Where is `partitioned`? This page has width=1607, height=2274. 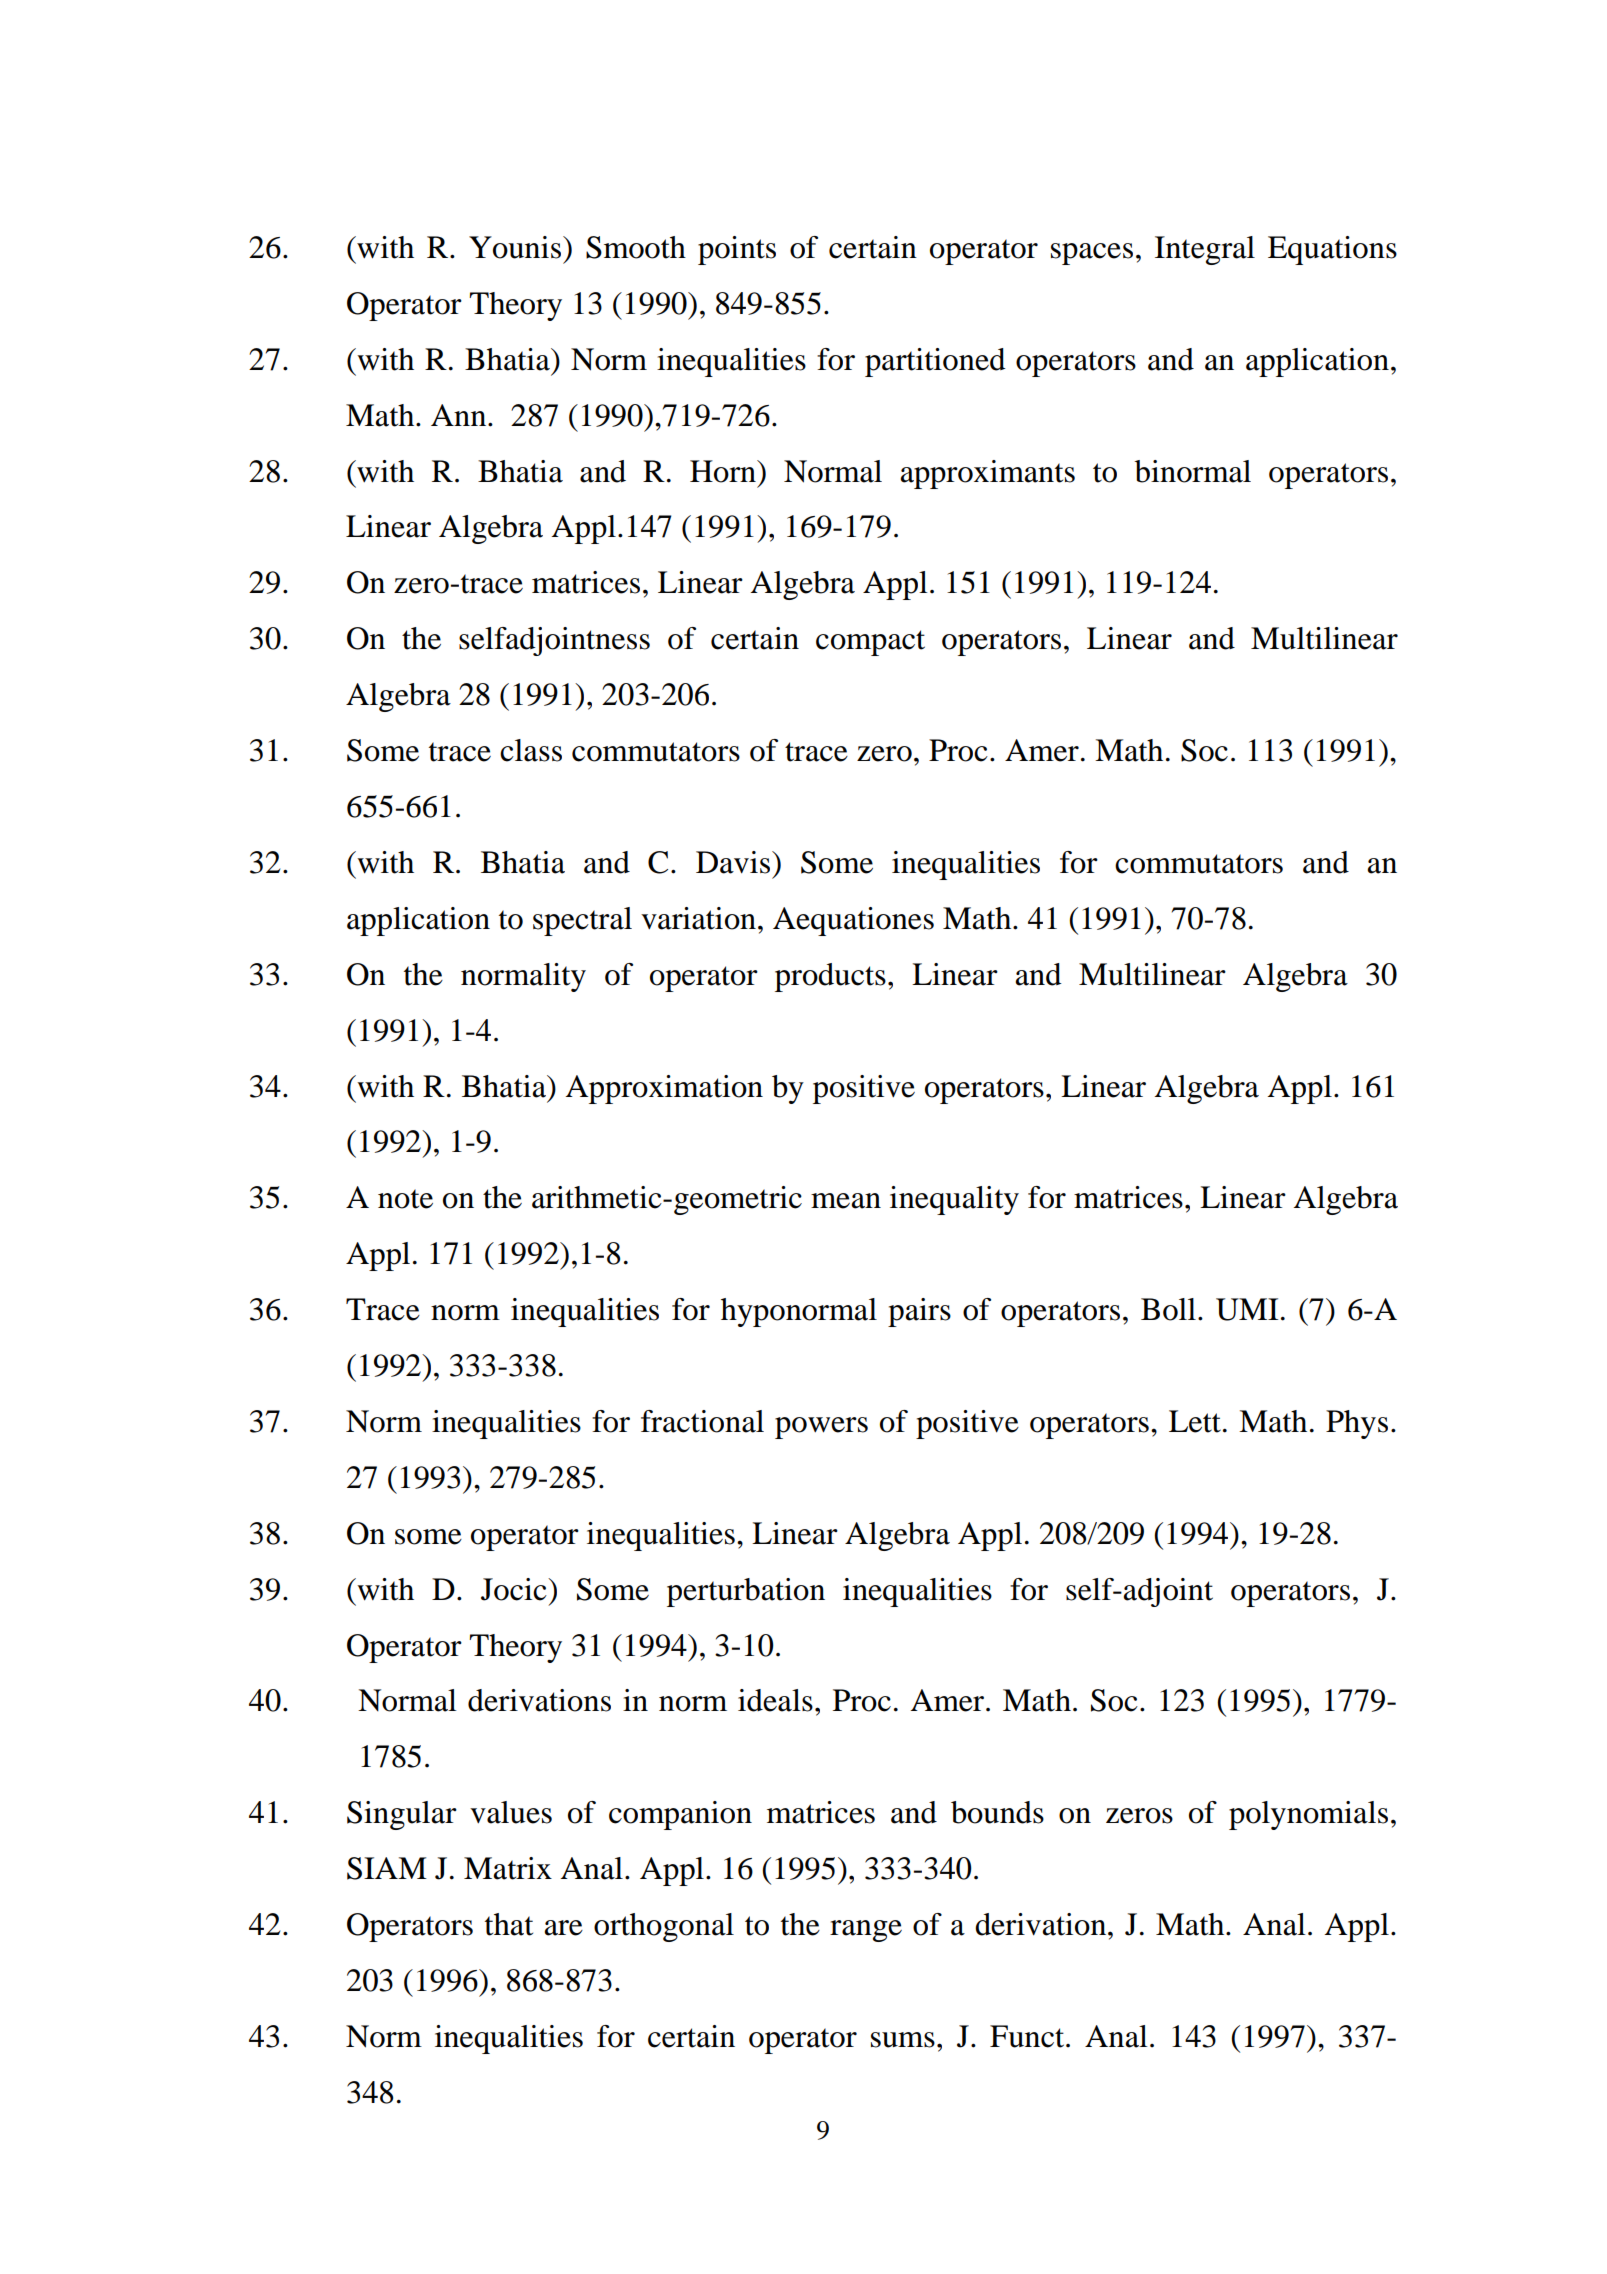
partitioned is located at coordinates (935, 362).
